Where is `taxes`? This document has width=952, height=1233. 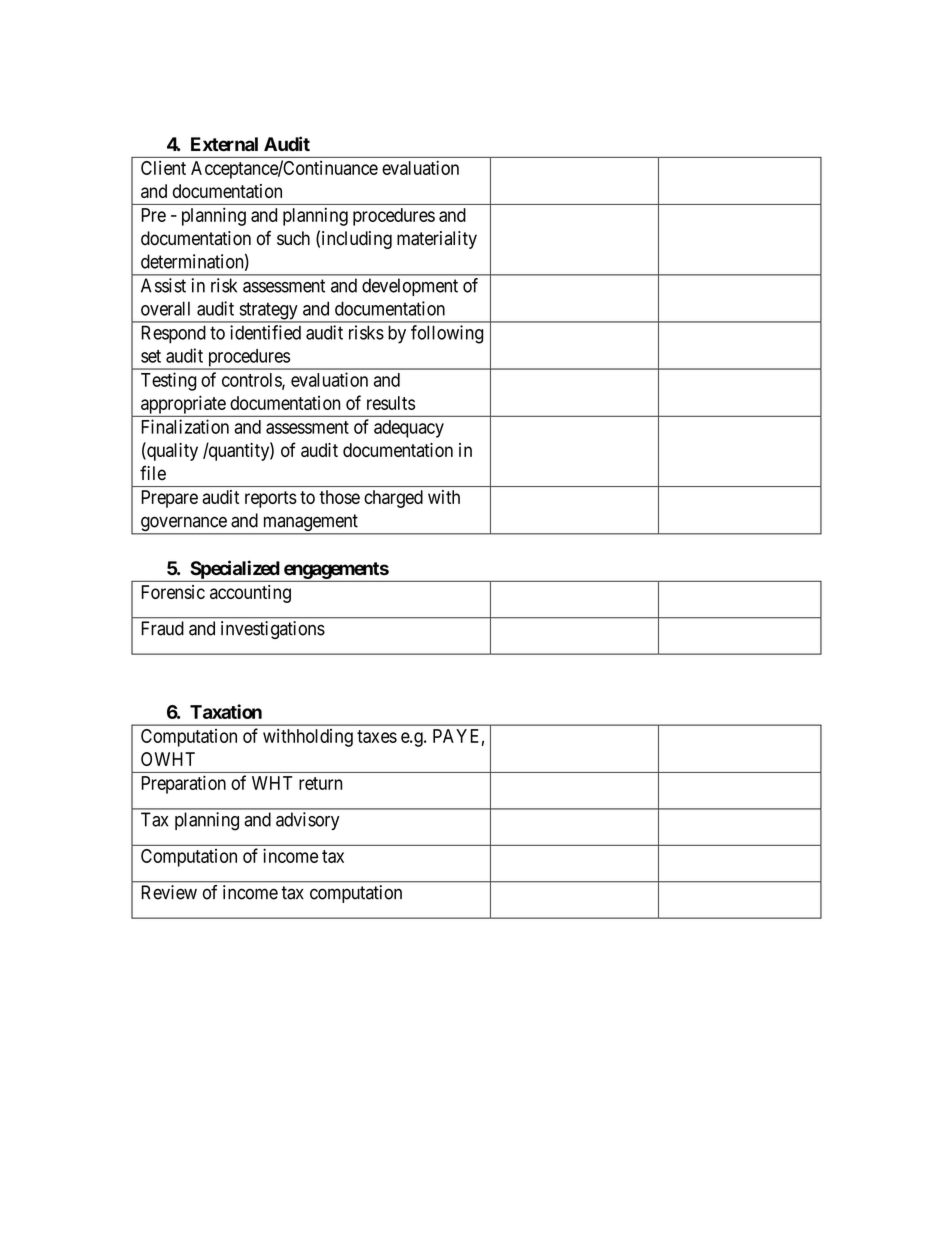 taxes is located at coordinates (377, 736).
